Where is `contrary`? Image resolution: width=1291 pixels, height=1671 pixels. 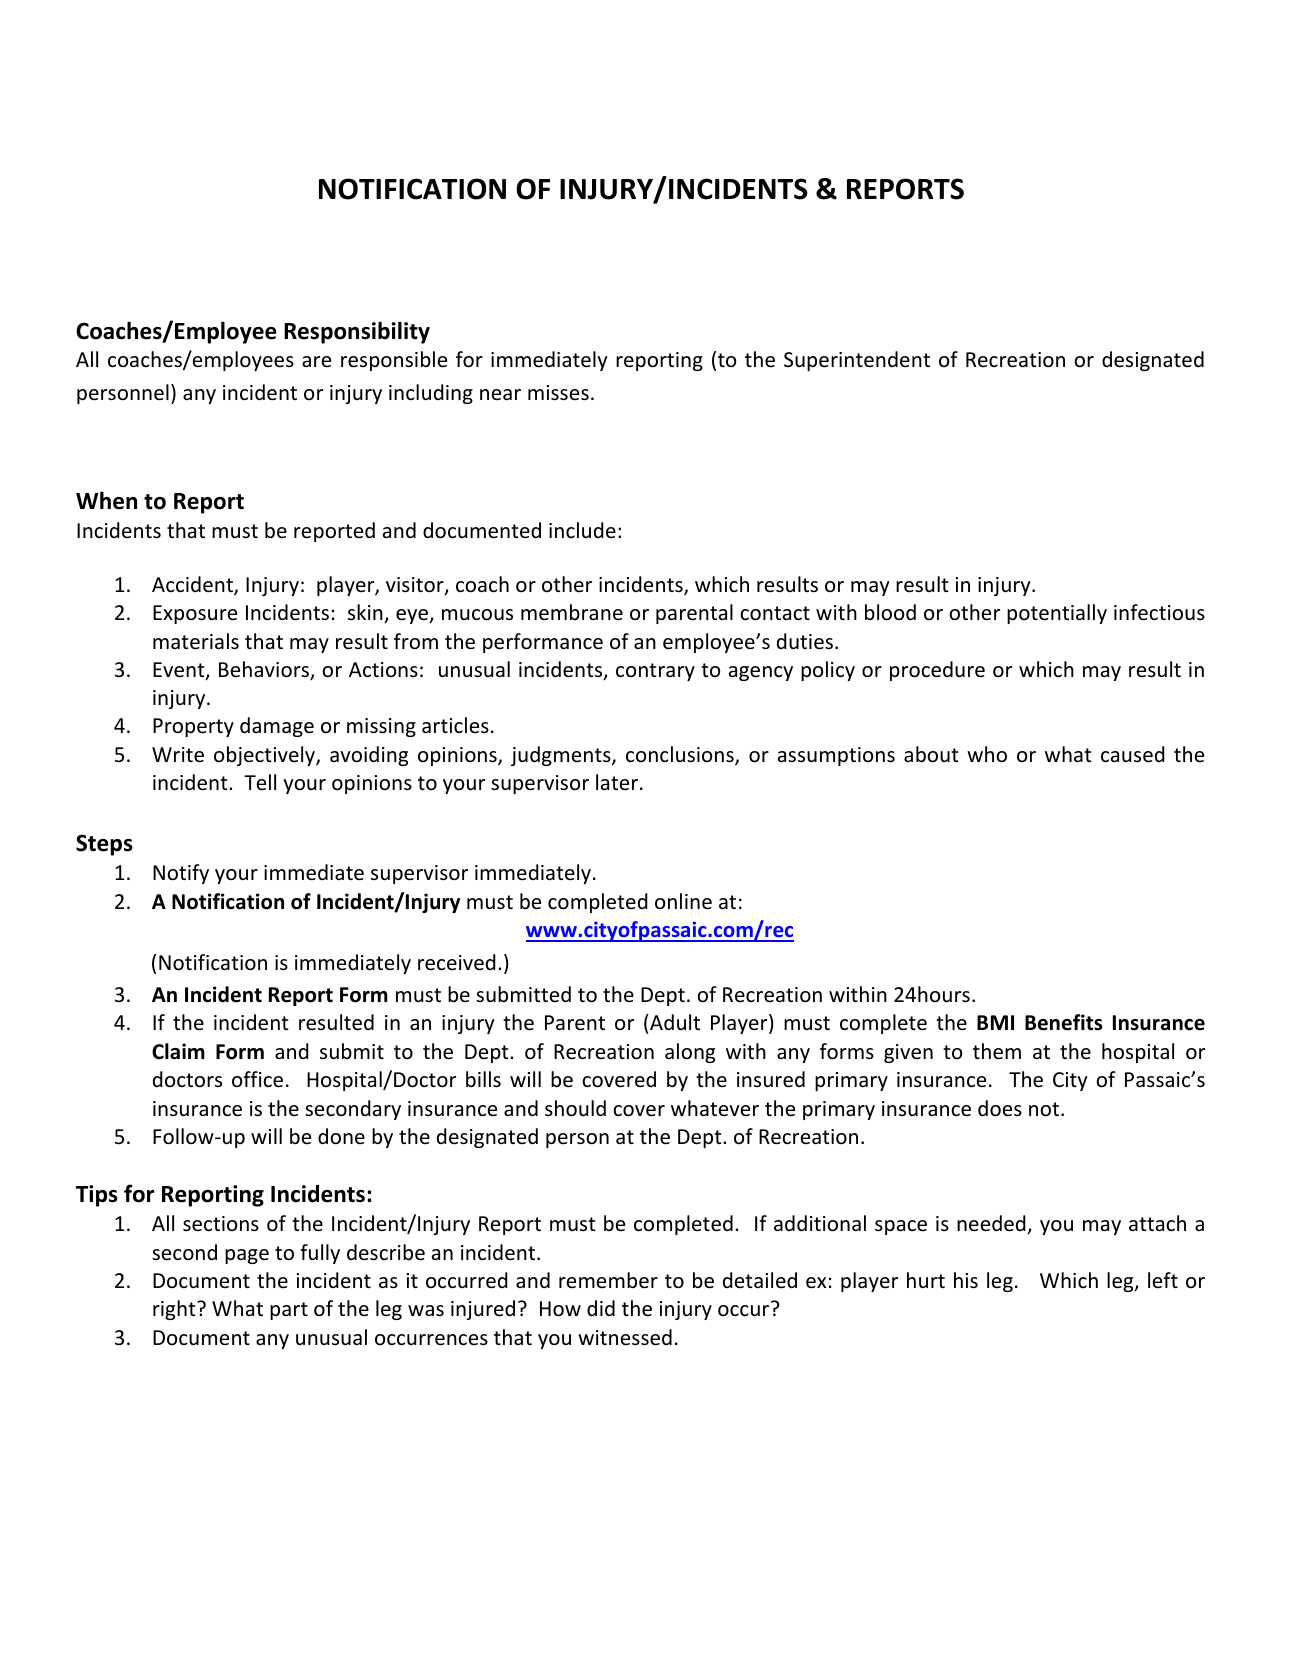 contrary is located at coordinates (655, 672).
